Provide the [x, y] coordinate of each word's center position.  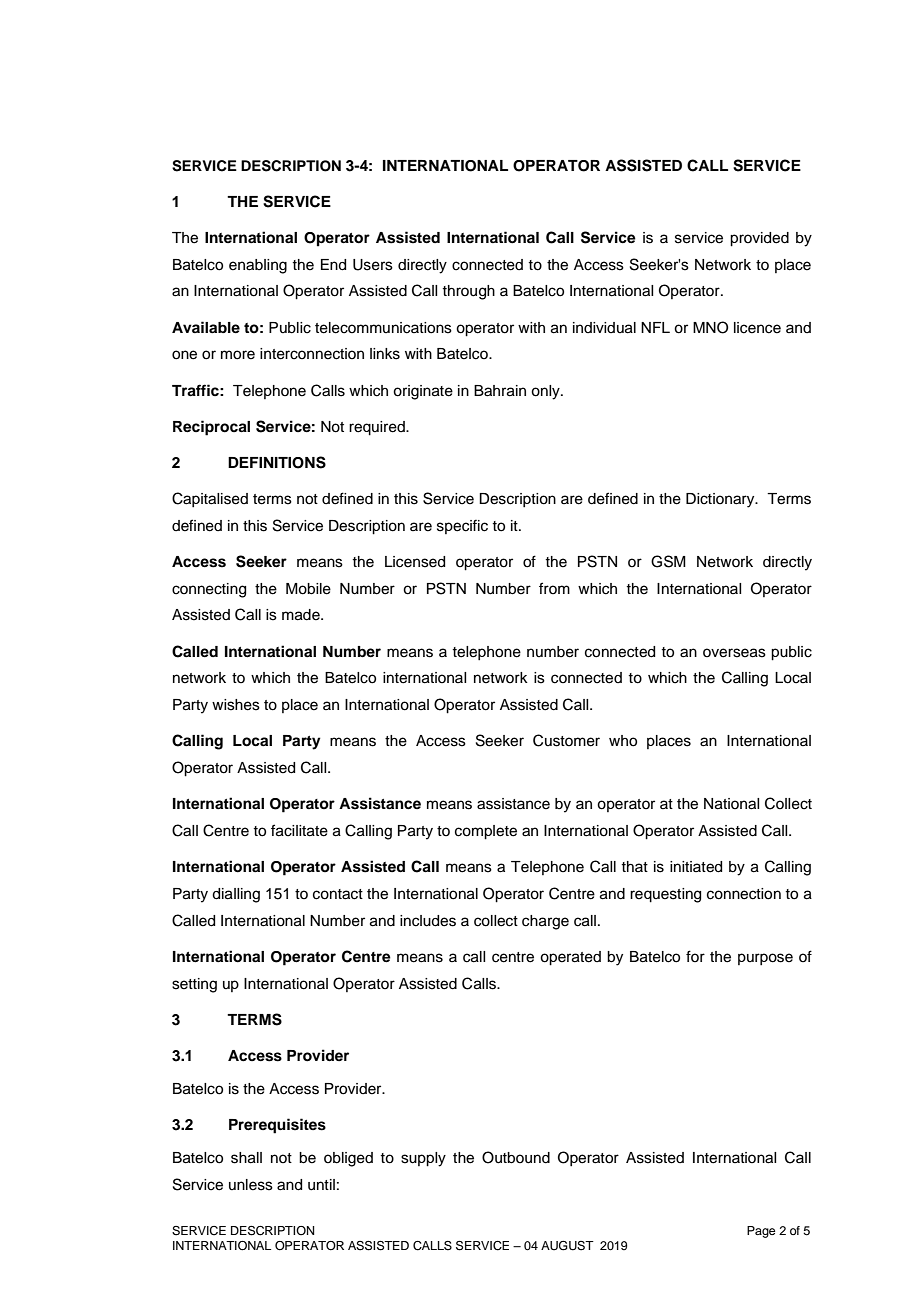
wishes [236, 705]
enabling [258, 266]
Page [761, 1232]
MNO [710, 327]
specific [462, 526]
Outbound [516, 1157]
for [695, 956]
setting [194, 985]
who [623, 741]
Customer [566, 740]
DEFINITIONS [277, 462]
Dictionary [721, 500]
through [468, 292]
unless [251, 1185]
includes [428, 921]
